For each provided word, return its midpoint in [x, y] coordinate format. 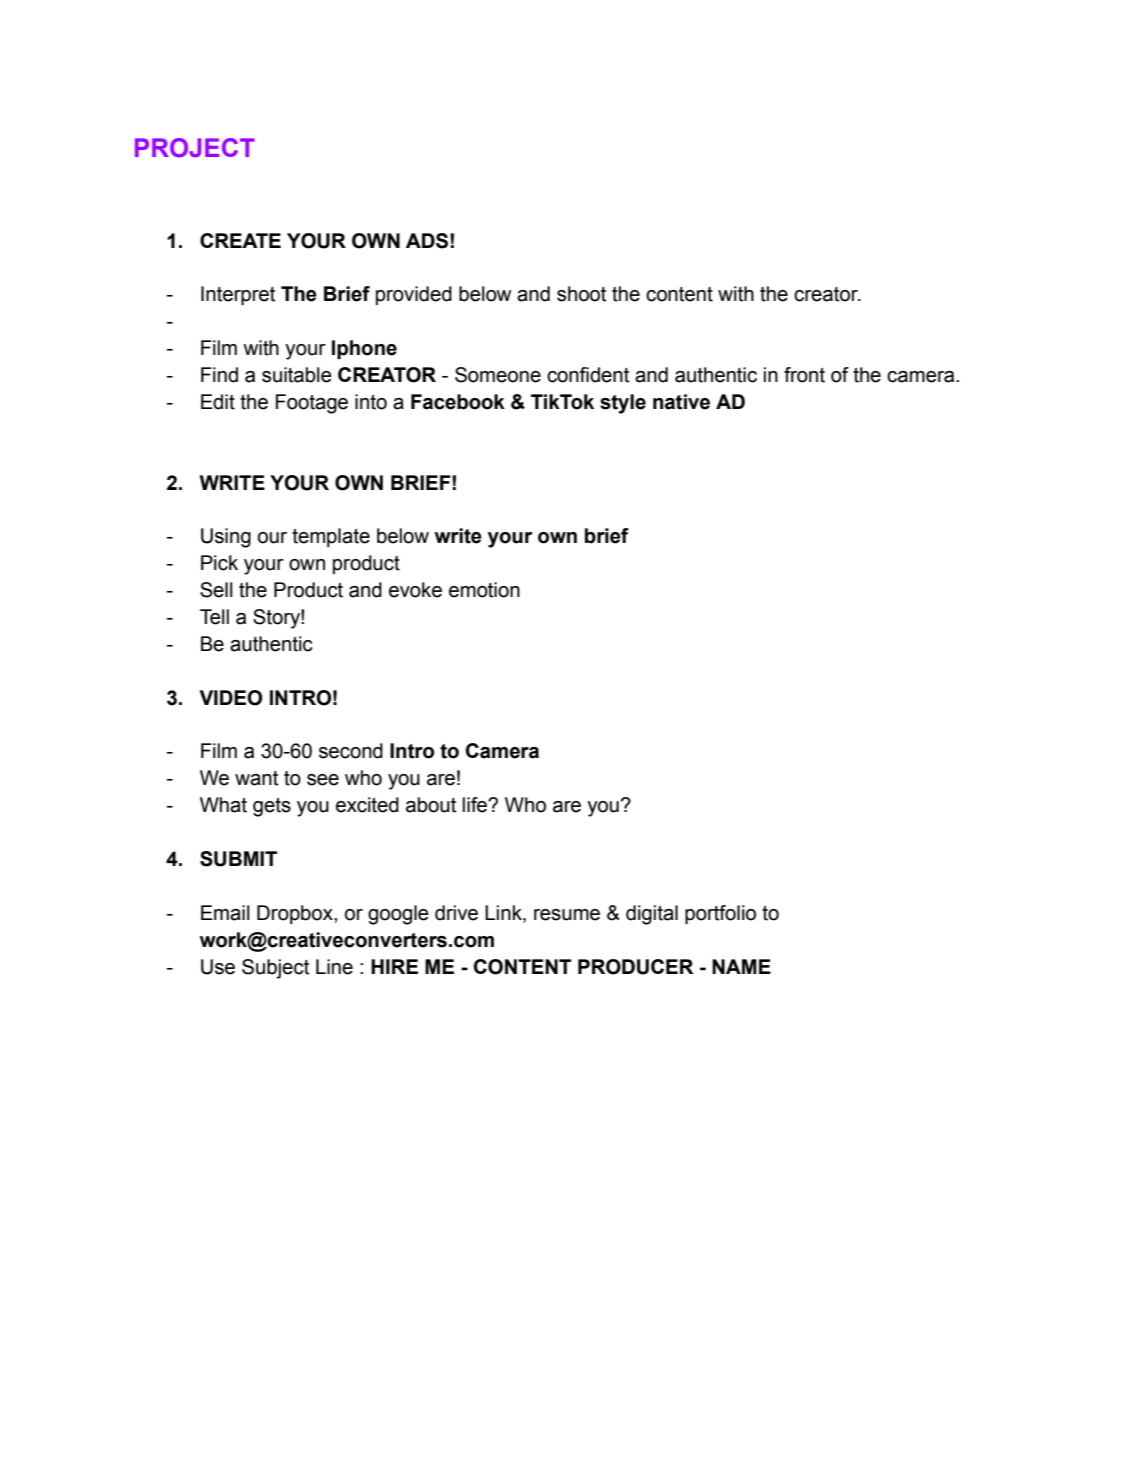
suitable [297, 375]
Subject [275, 969]
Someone [498, 375]
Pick [219, 563]
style [623, 404]
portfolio [720, 914]
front [804, 375]
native [681, 402]
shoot [581, 294]
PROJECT [195, 148]
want [256, 778]
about [431, 805]
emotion [484, 590]
